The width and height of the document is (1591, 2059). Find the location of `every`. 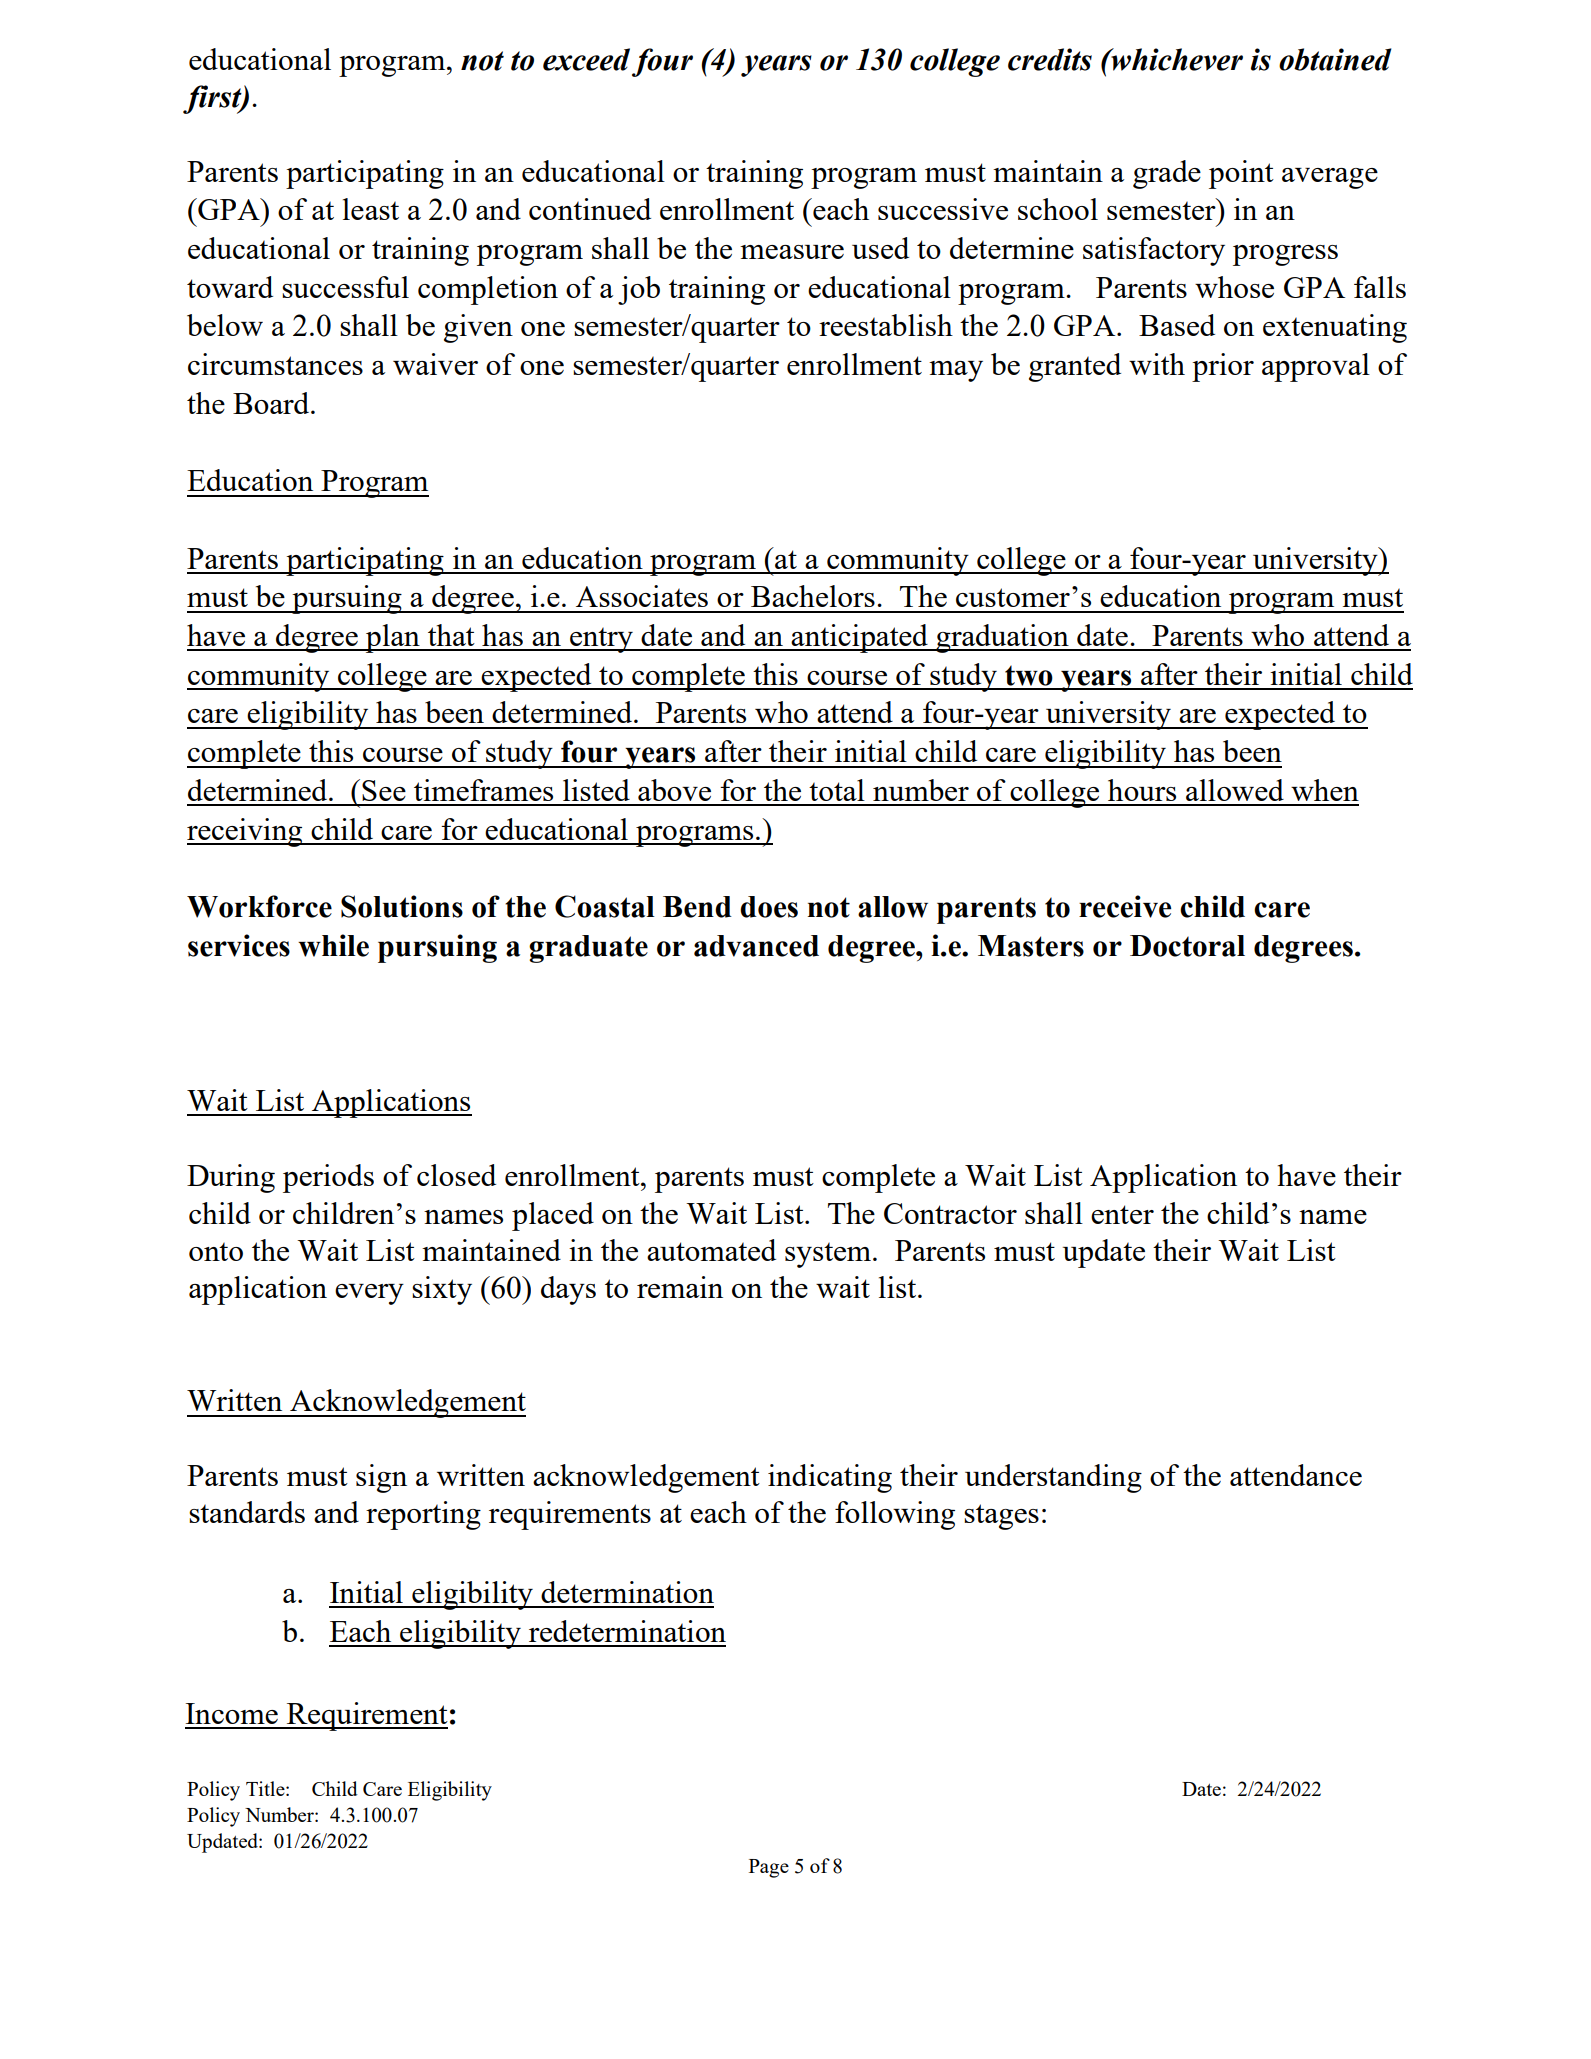

every is located at coordinates (369, 1294).
